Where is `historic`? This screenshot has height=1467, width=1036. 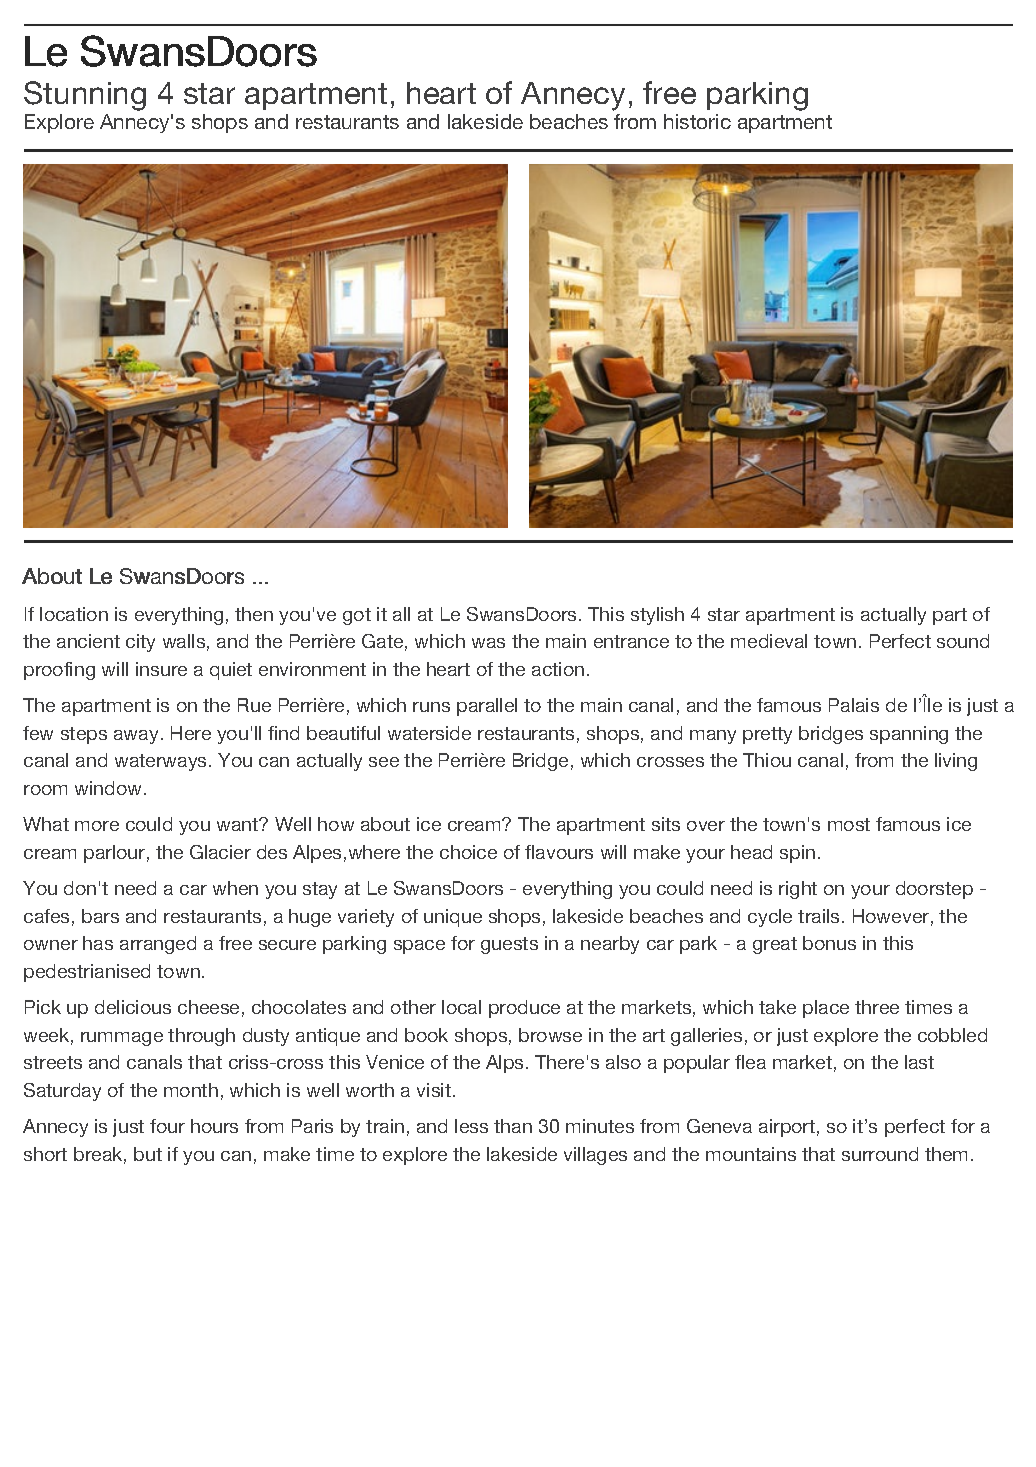 historic is located at coordinates (697, 121).
